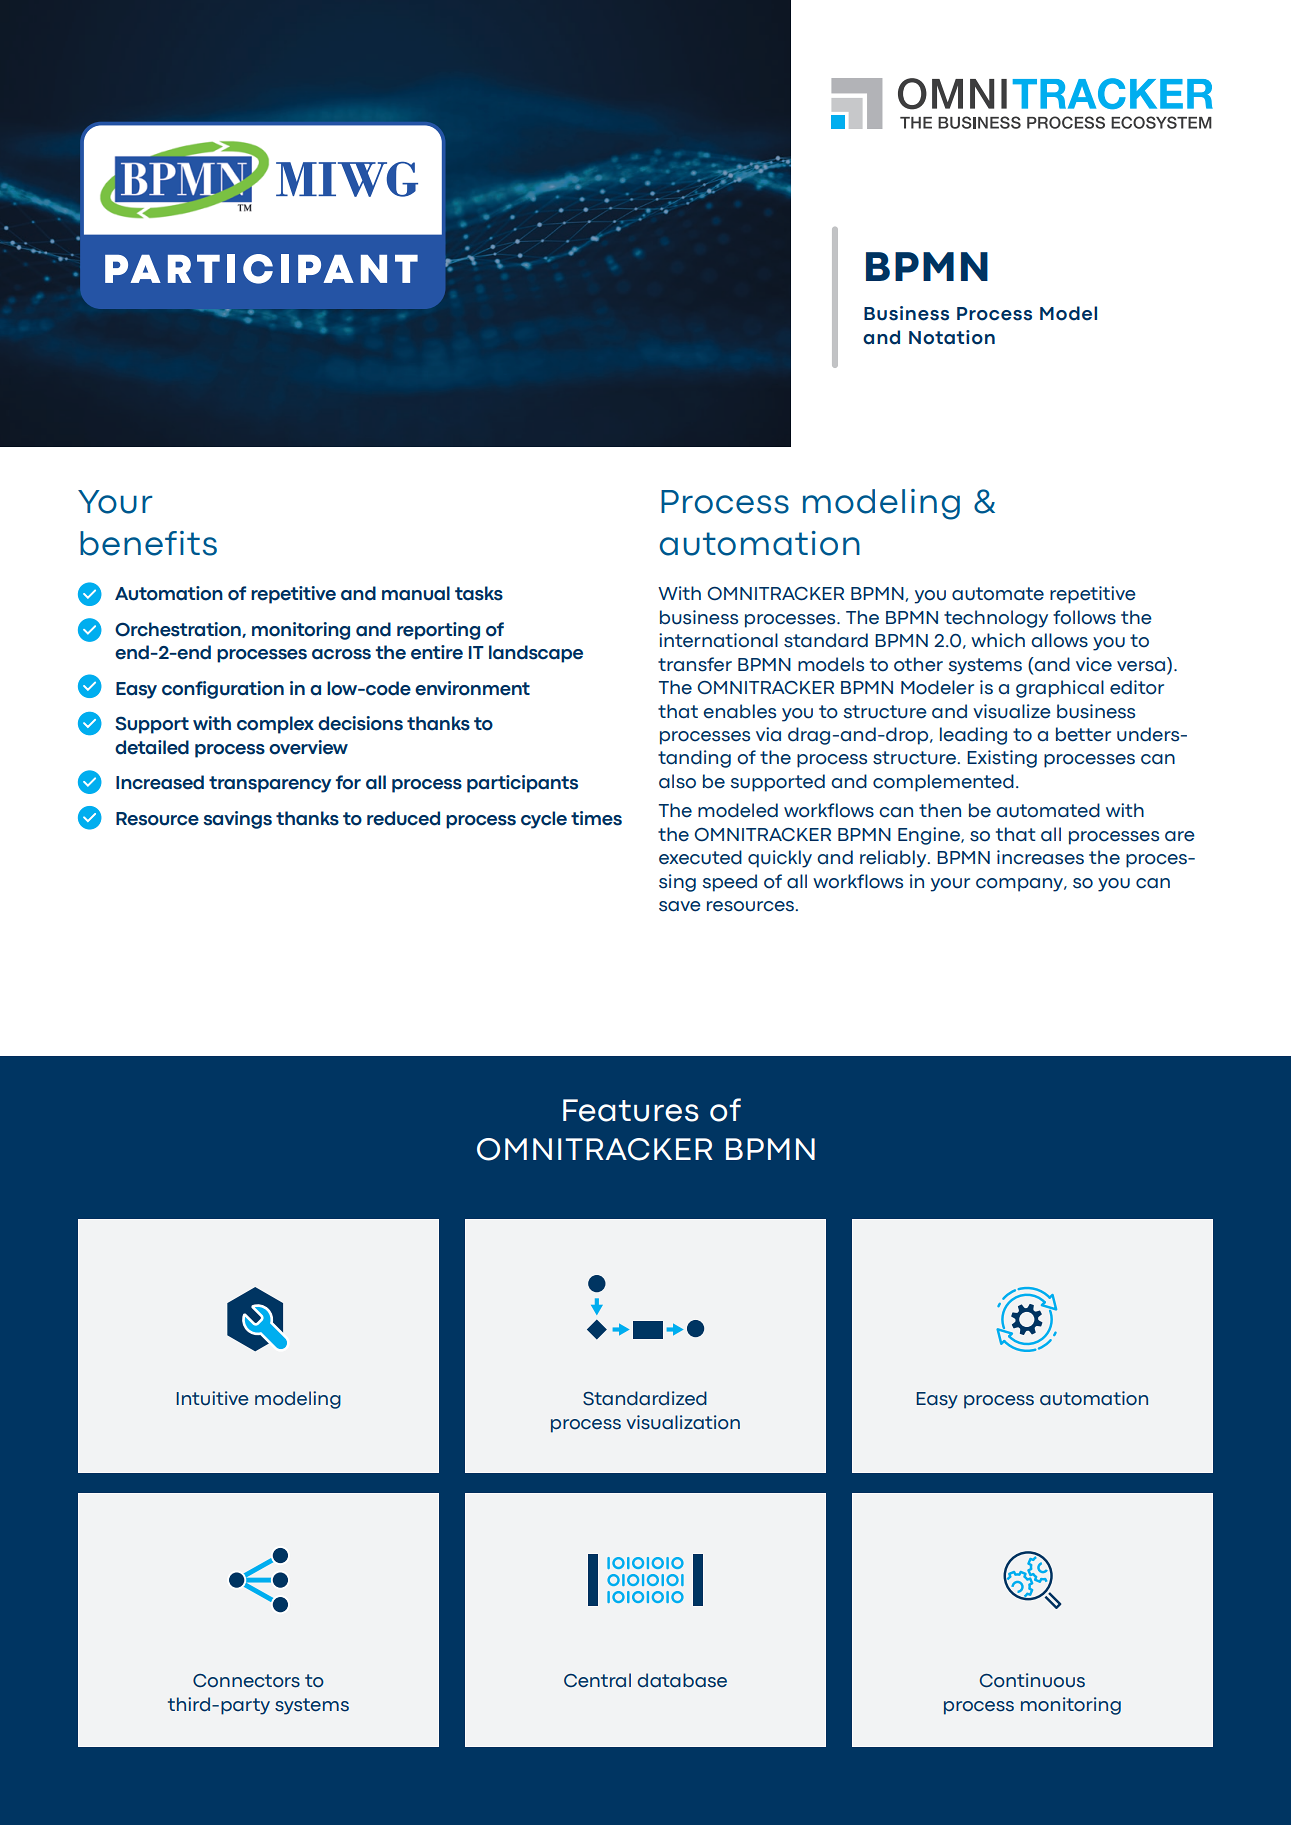  Describe the element at coordinates (148, 543) in the screenshot. I see `benefits` at that location.
